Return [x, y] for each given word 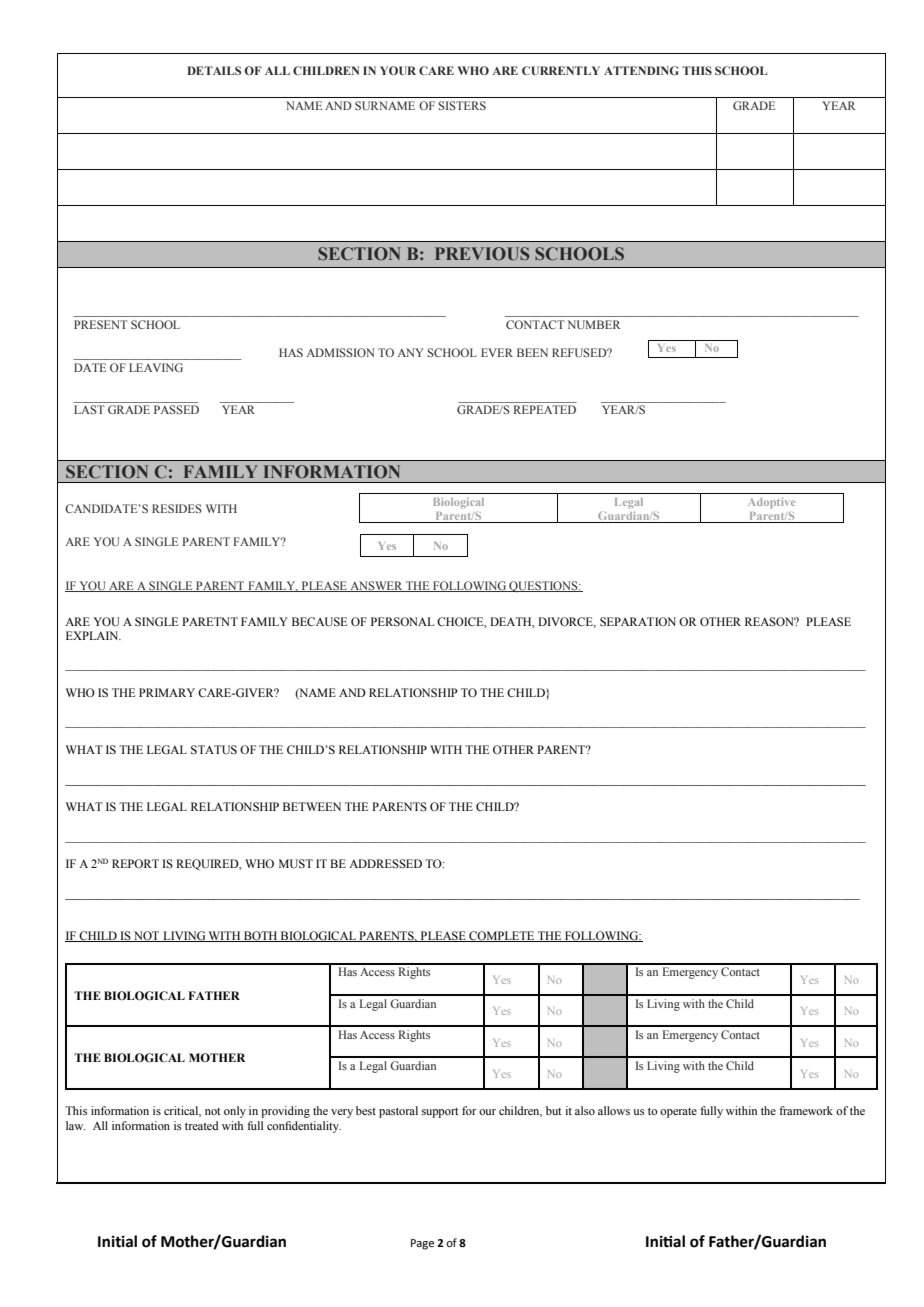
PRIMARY [167, 692]
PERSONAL [402, 621]
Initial [117, 1241]
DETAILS [214, 70]
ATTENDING [641, 70]
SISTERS [462, 105]
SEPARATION [638, 621]
